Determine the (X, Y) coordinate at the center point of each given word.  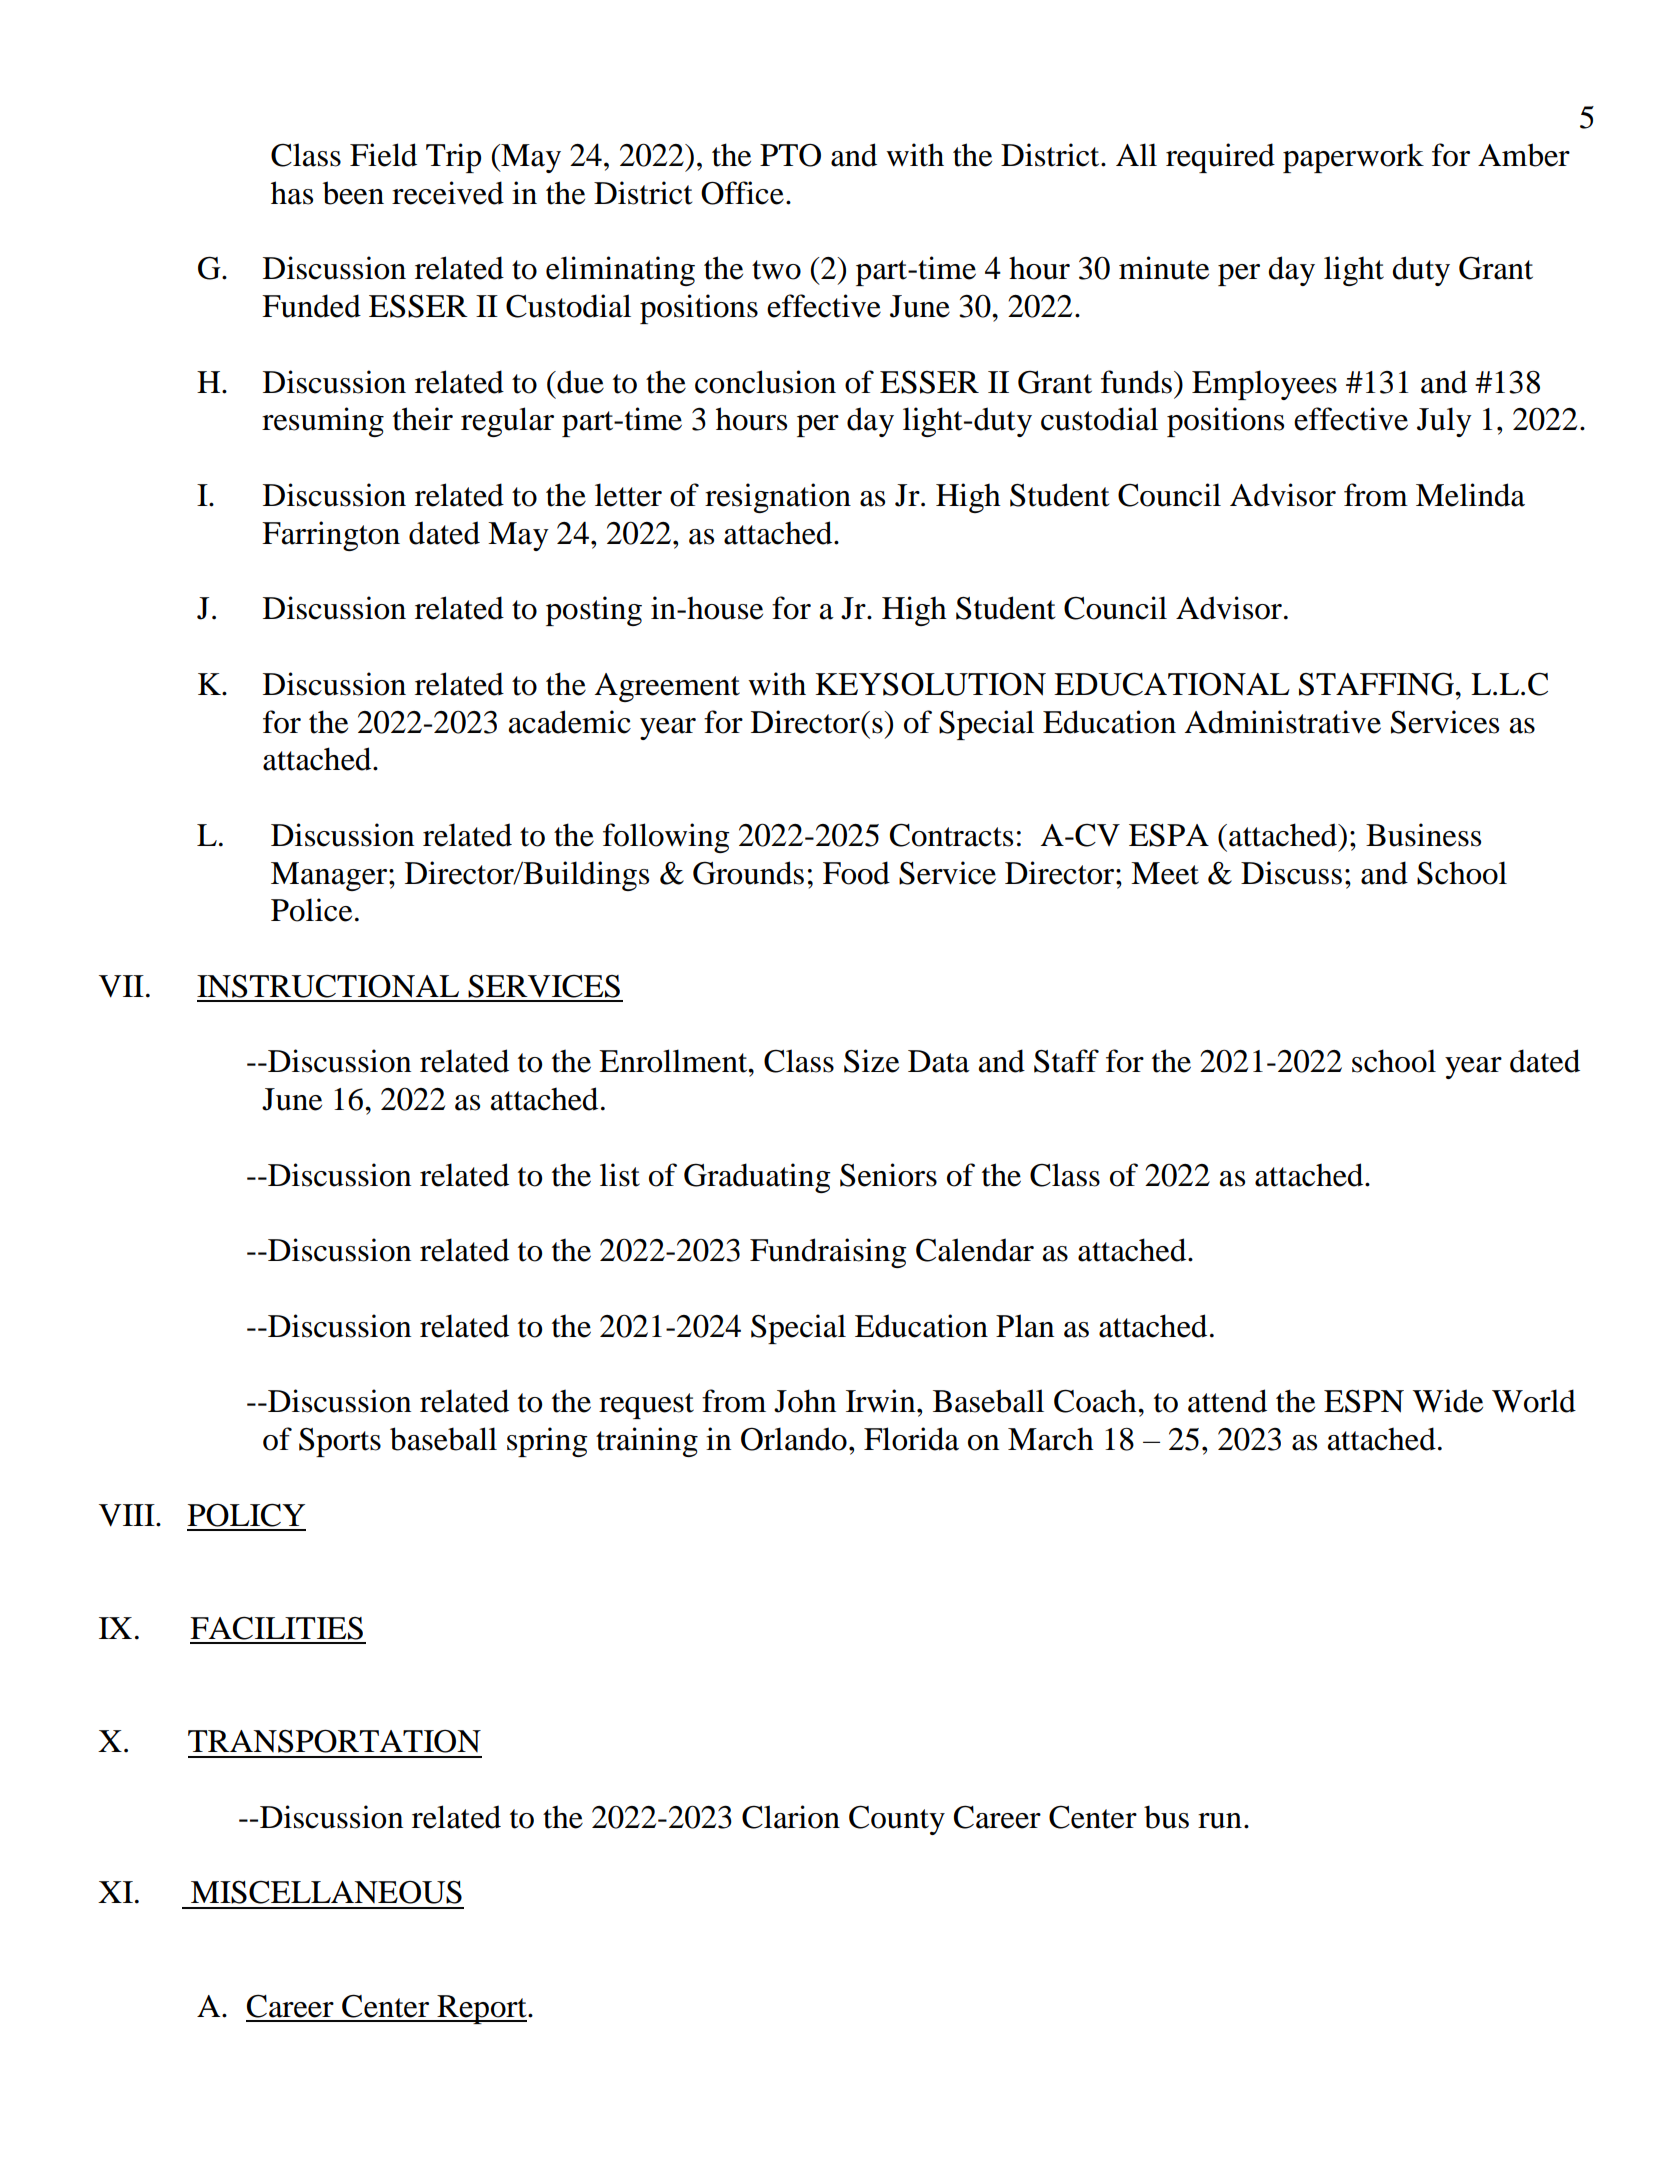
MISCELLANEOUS (326, 1892)
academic (570, 722)
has (292, 193)
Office (742, 193)
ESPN (1364, 1401)
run (1220, 1821)
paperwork (1353, 158)
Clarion (791, 1817)
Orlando (794, 1439)
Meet (1165, 873)
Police (311, 910)
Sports (340, 1442)
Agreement (667, 687)
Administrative (1283, 722)
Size (871, 1061)
